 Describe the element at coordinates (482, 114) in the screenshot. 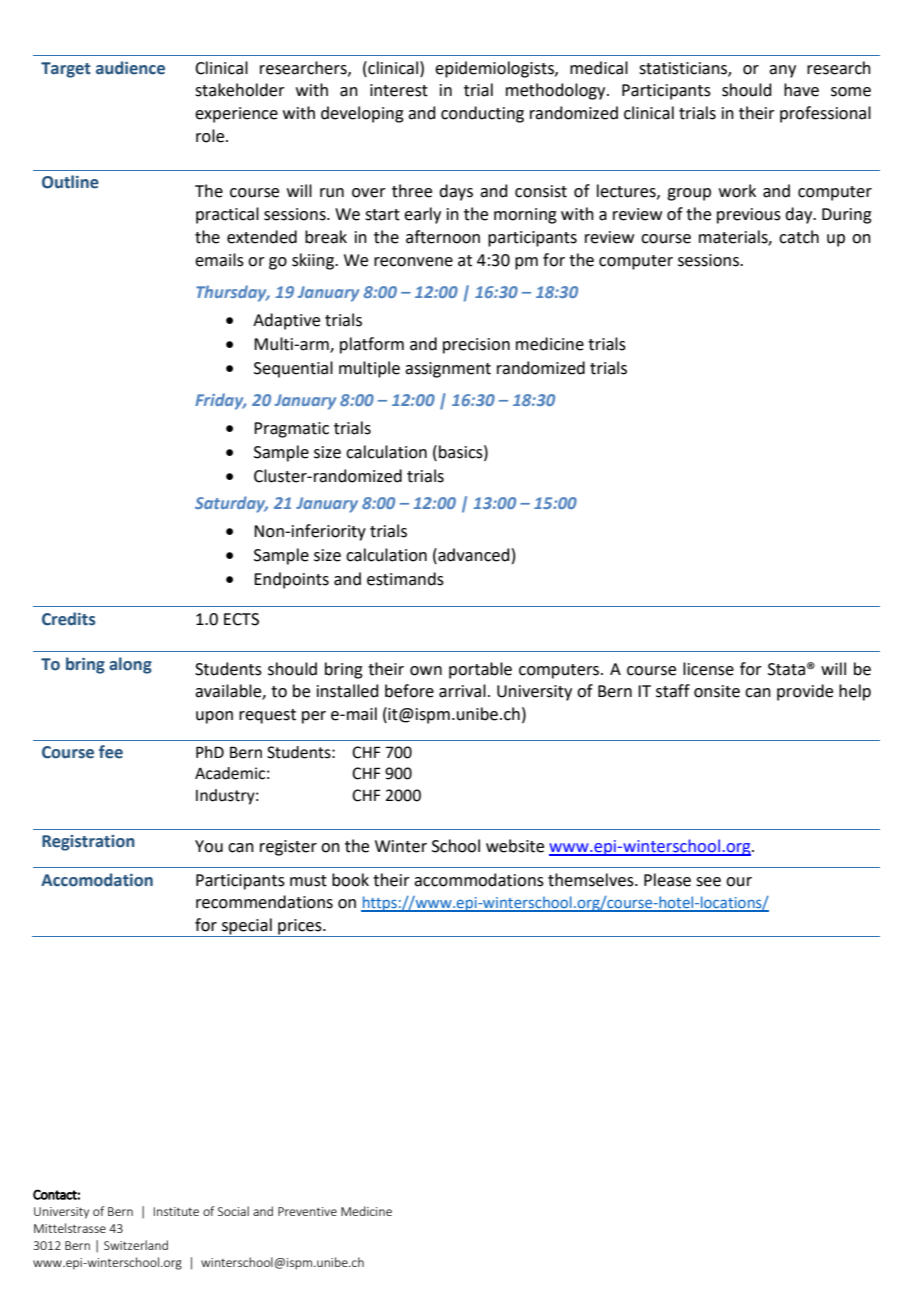

I see `conducting` at that location.
